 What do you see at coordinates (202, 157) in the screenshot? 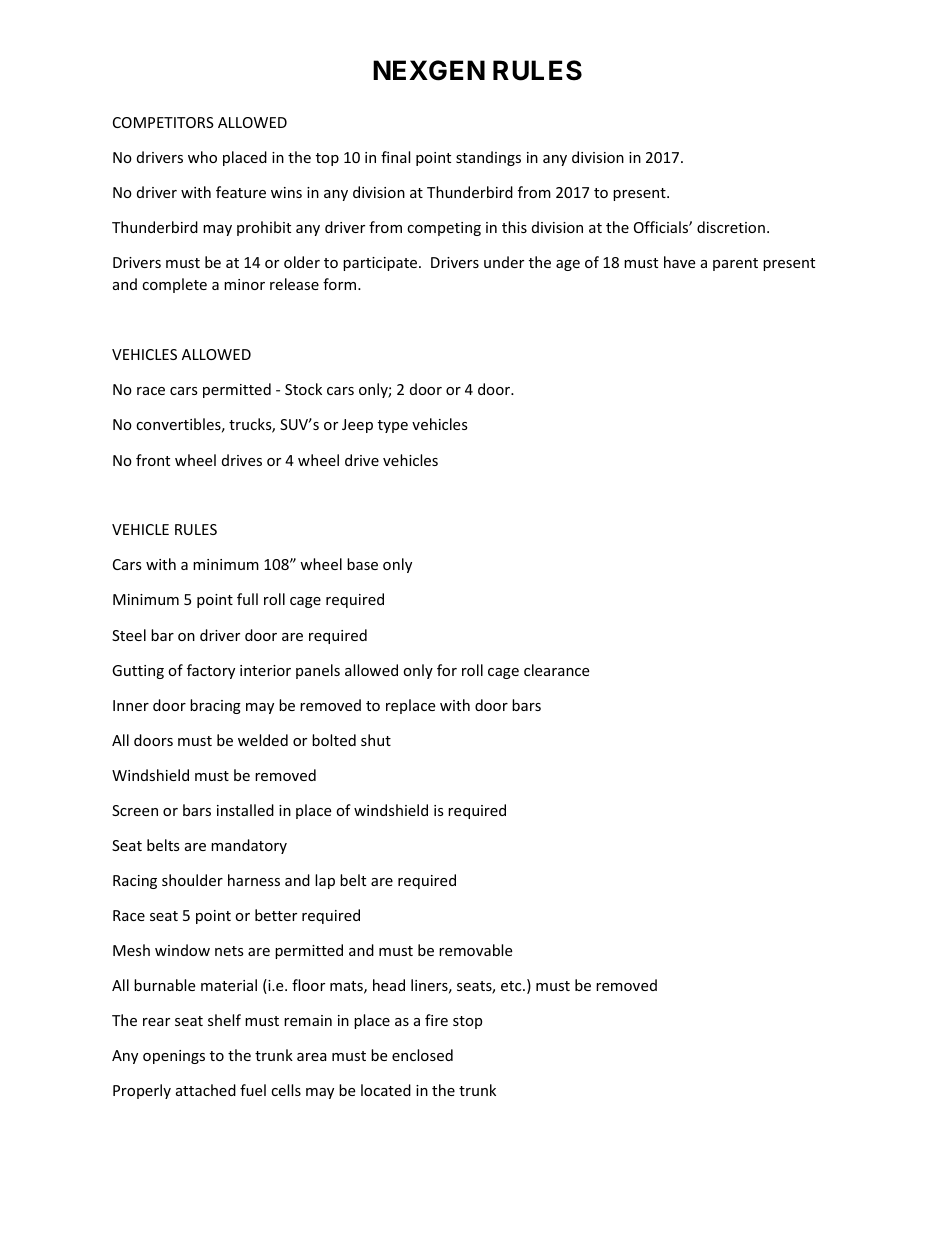
I see `who` at bounding box center [202, 157].
